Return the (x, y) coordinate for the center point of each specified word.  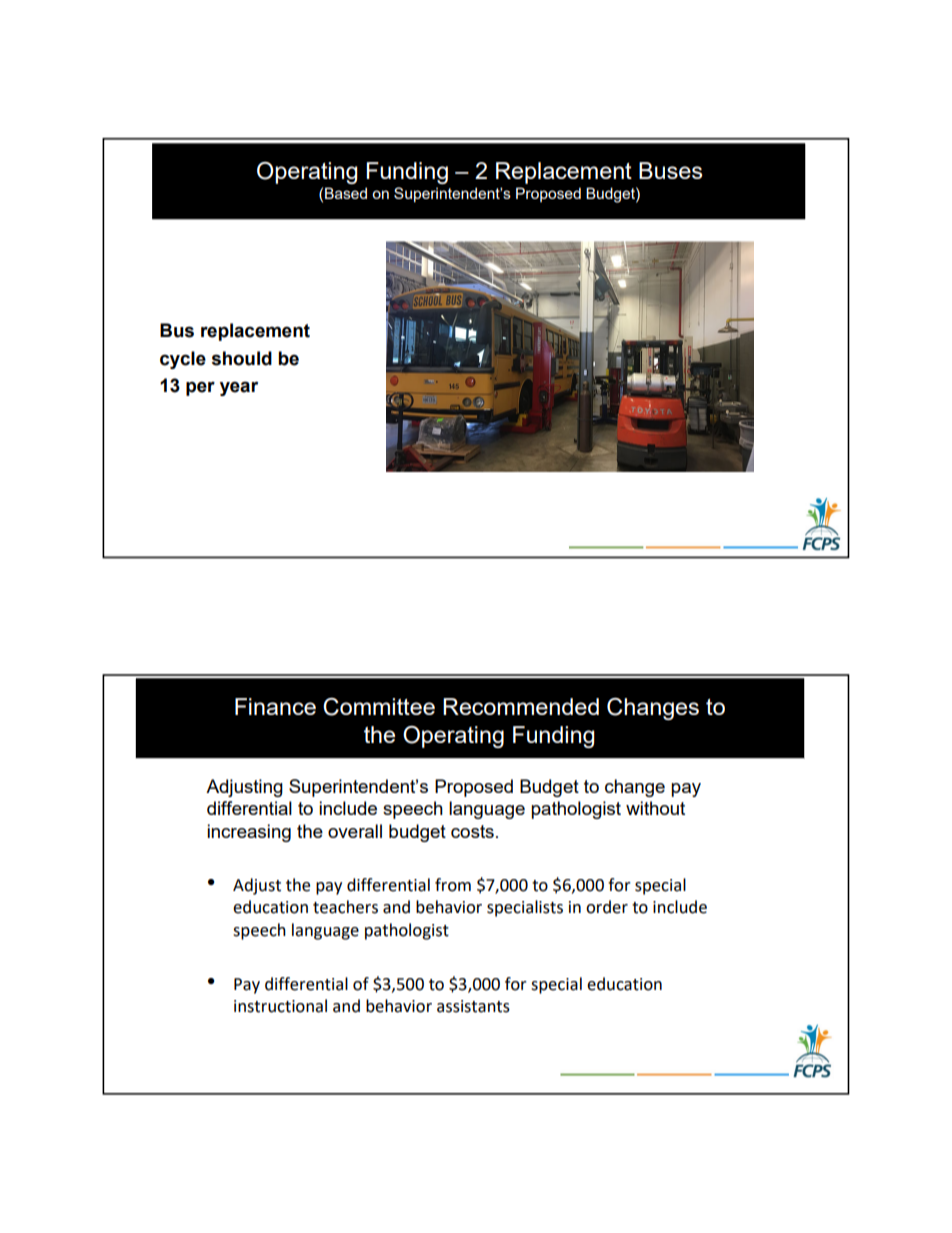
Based (346, 193)
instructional (280, 1006)
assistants (473, 1006)
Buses (670, 170)
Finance (275, 706)
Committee (379, 707)
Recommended (521, 706)
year (239, 388)
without (655, 808)
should (242, 358)
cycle (183, 360)
